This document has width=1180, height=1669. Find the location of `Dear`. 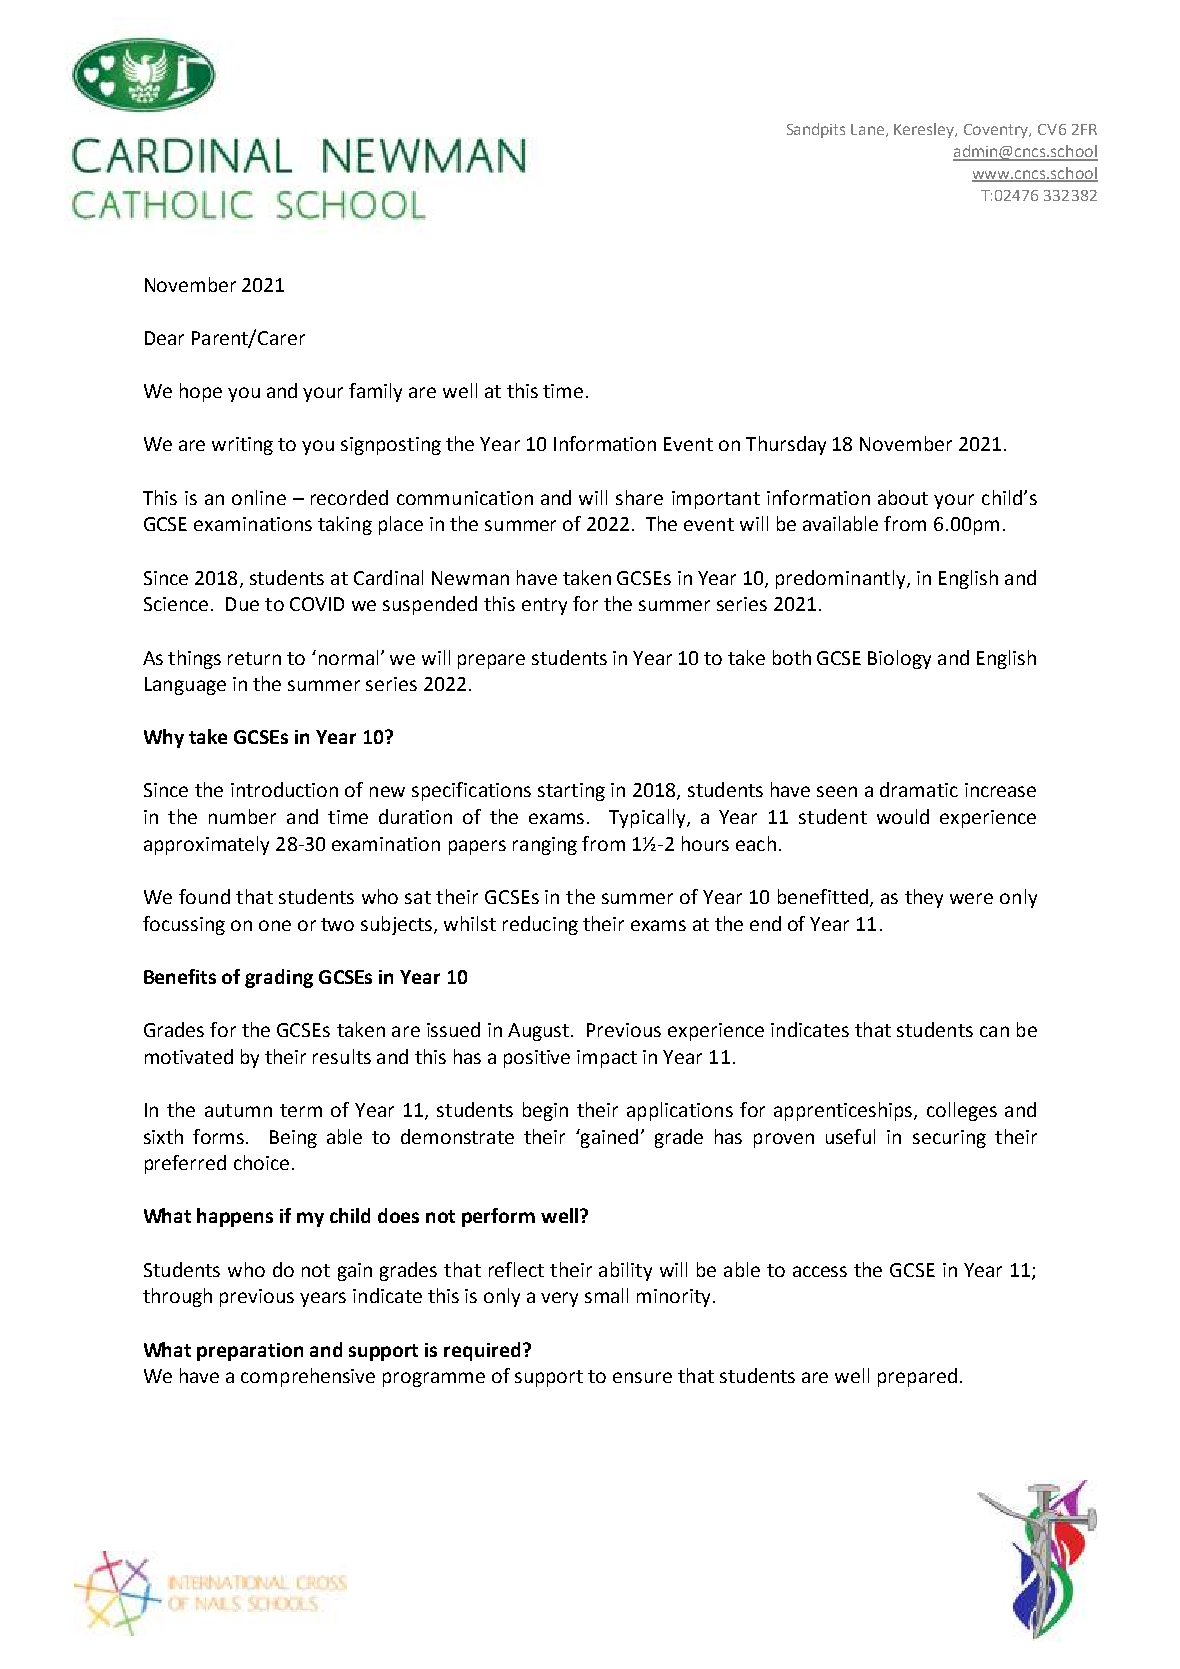

Dear is located at coordinates (164, 338).
